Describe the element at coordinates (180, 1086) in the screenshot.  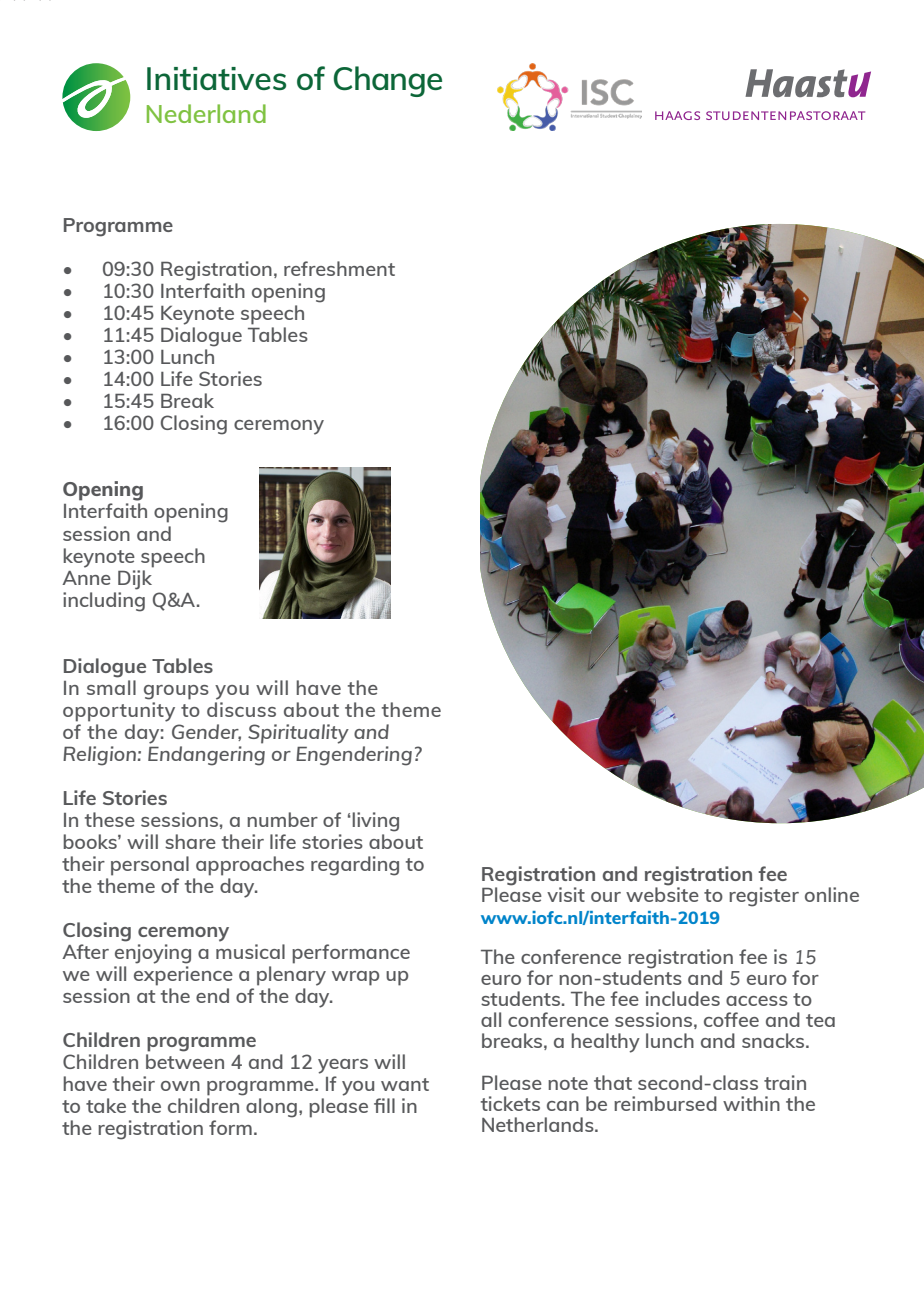
I see `own` at that location.
